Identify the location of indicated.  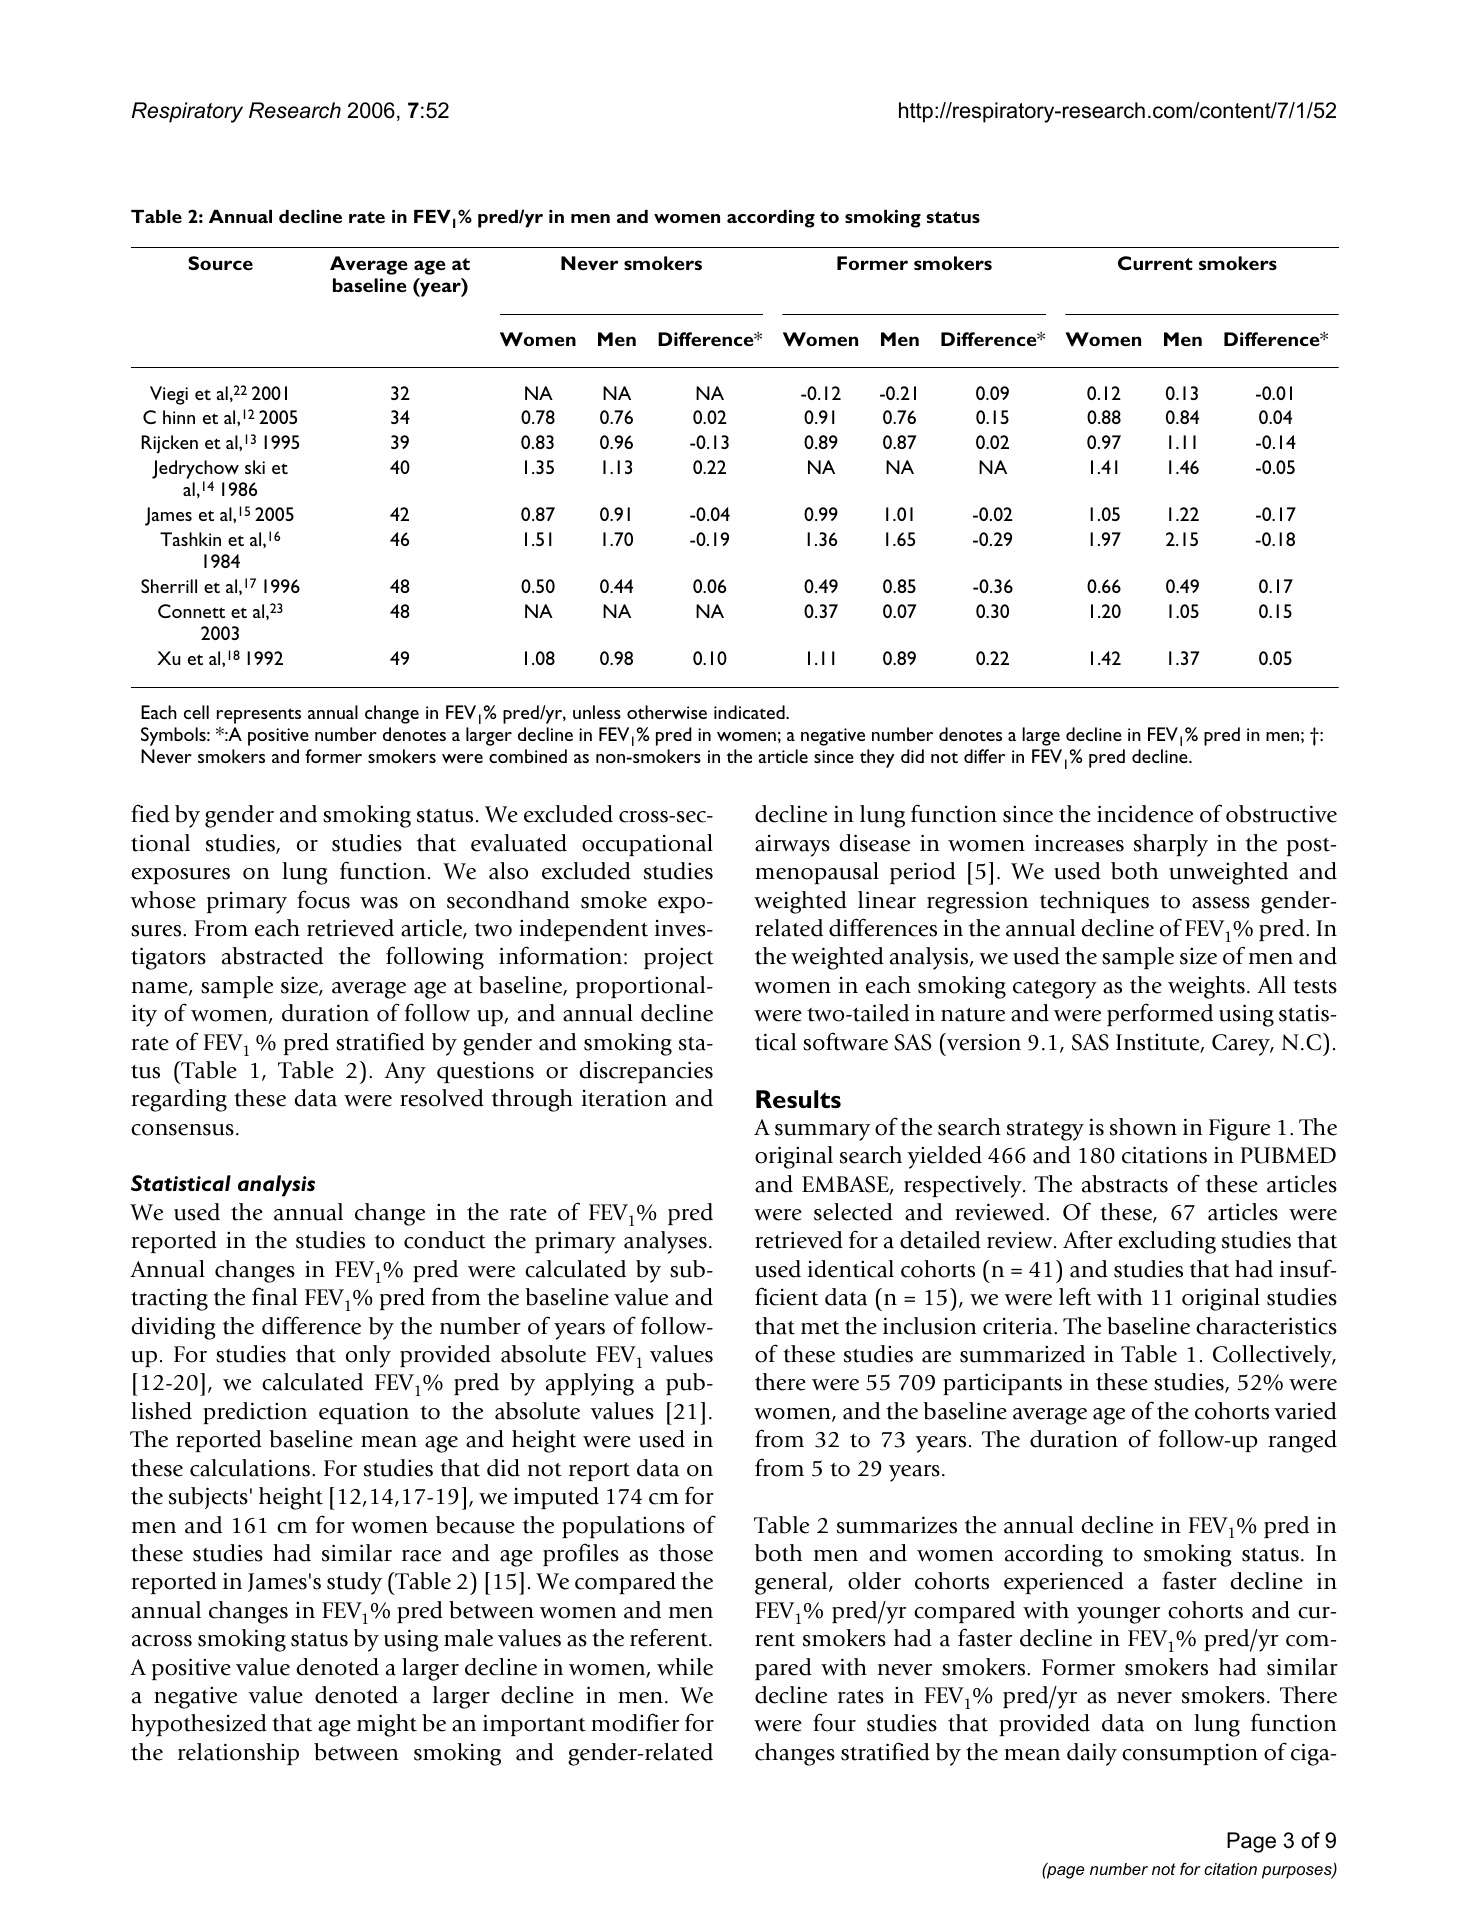
(750, 712).
